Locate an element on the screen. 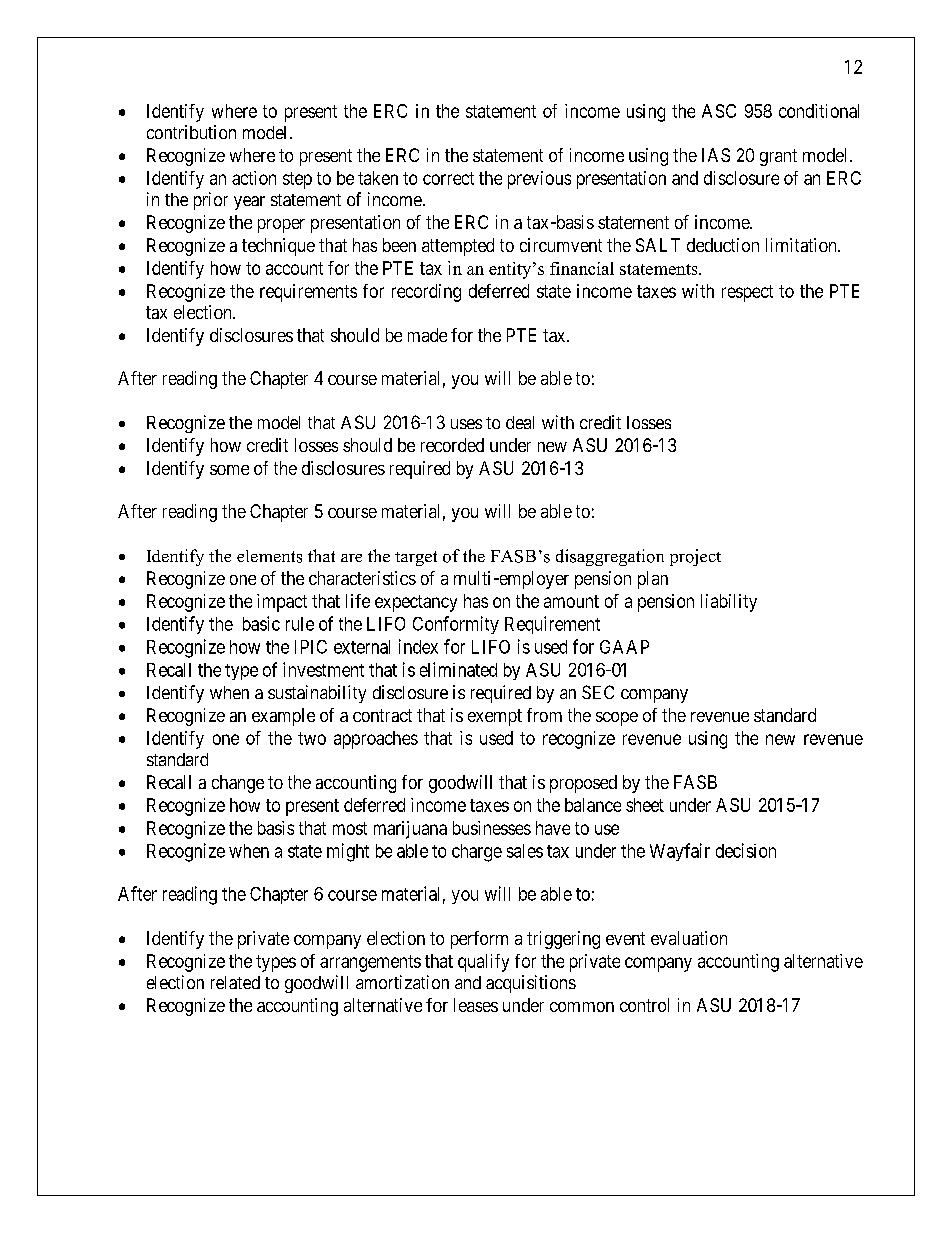 This screenshot has width=952, height=1233. liability is located at coordinates (729, 603).
